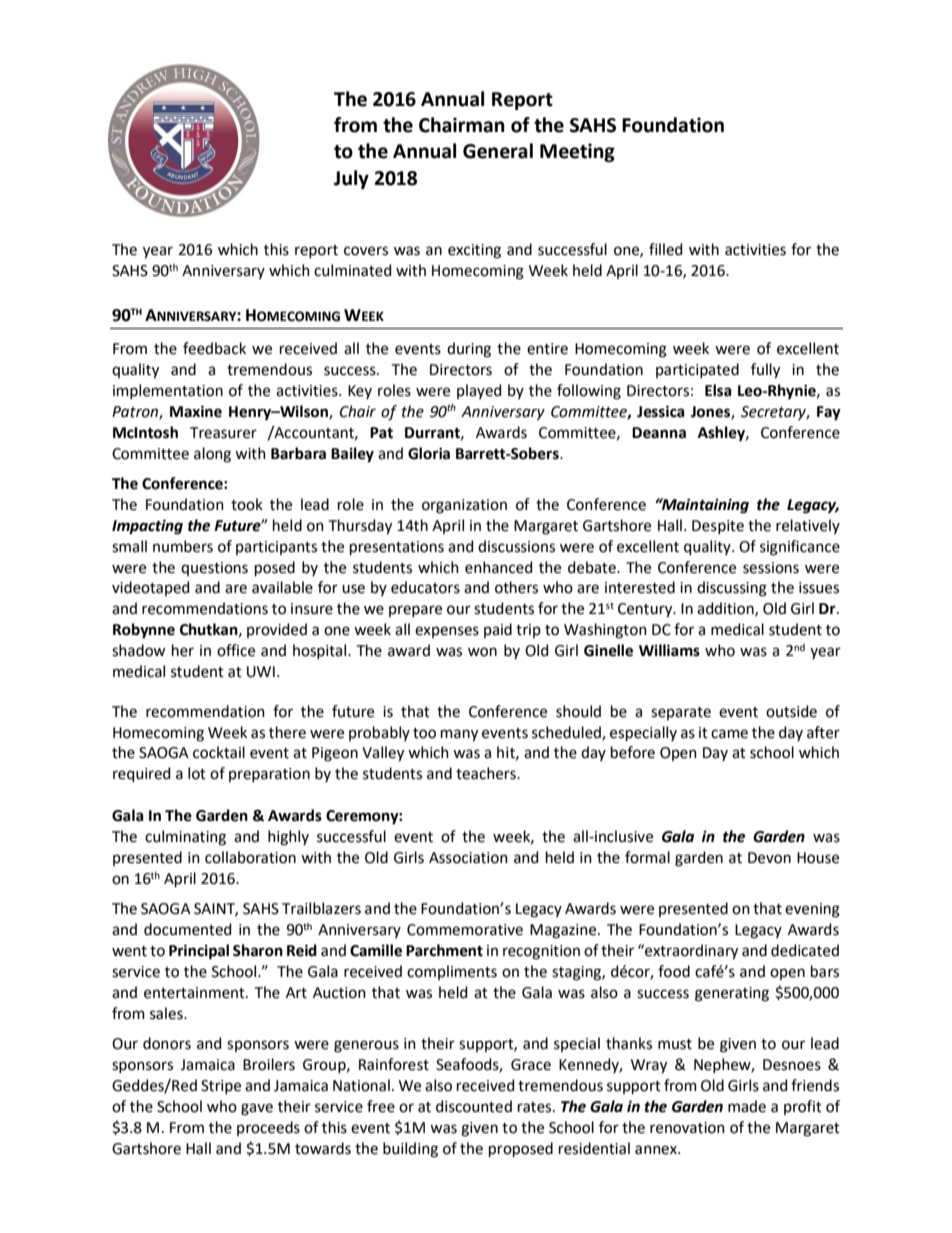 Image resolution: width=952 pixels, height=1233 pixels. Describe the element at coordinates (257, 1109) in the screenshot. I see `gave` at that location.
